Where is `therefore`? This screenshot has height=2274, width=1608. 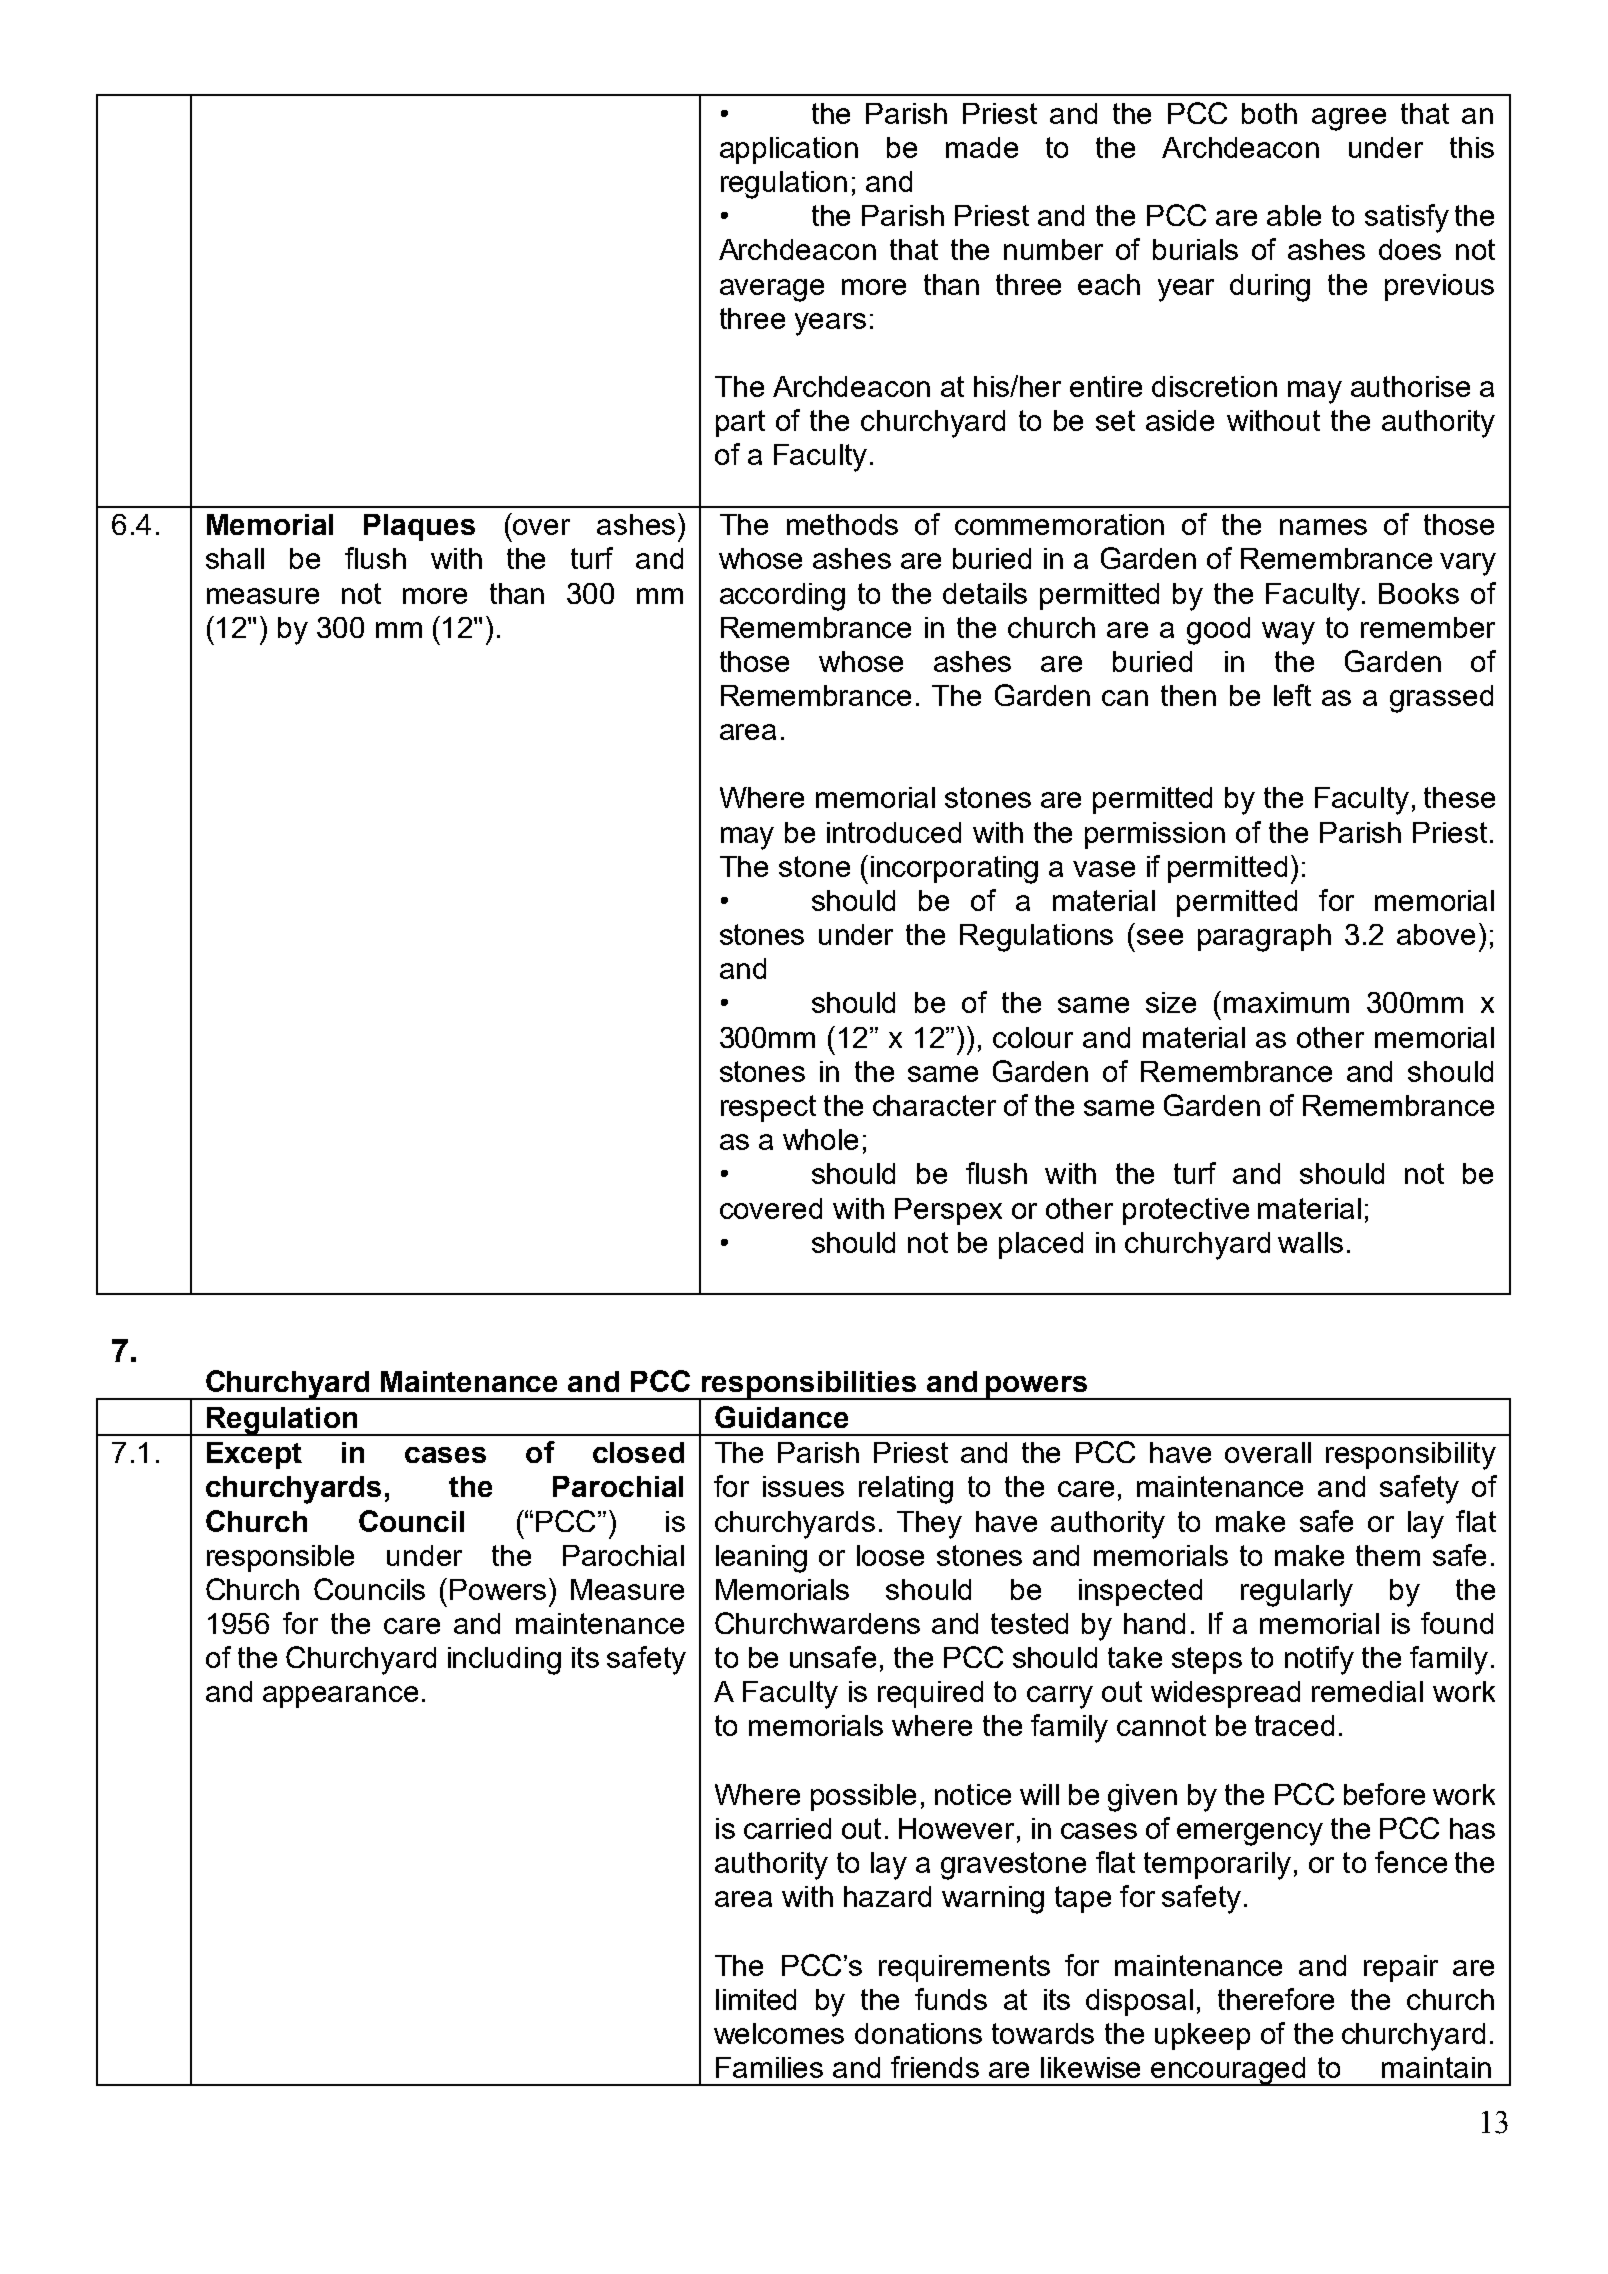
therefore is located at coordinates (1276, 1999).
